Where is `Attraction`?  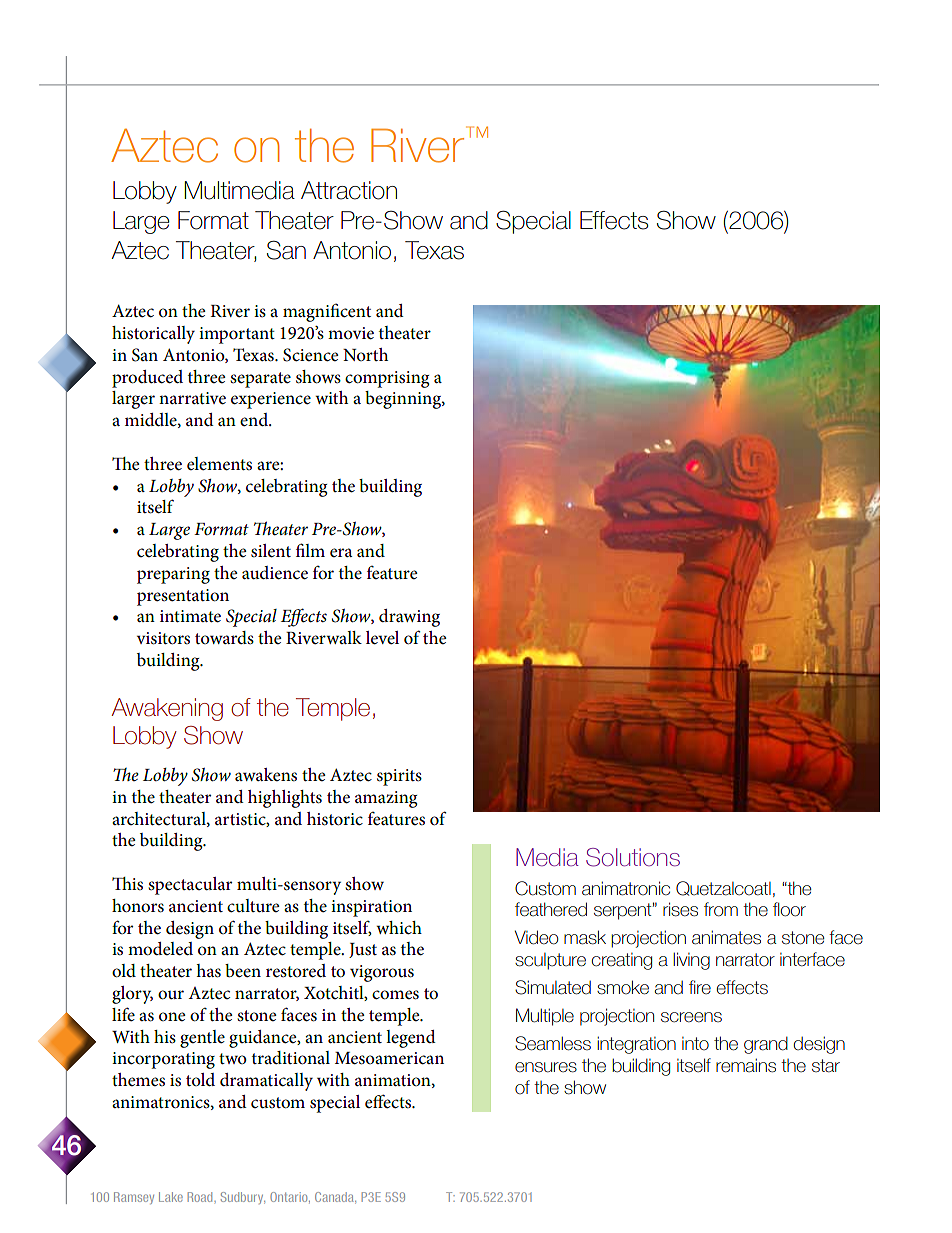
Attraction is located at coordinates (349, 190).
